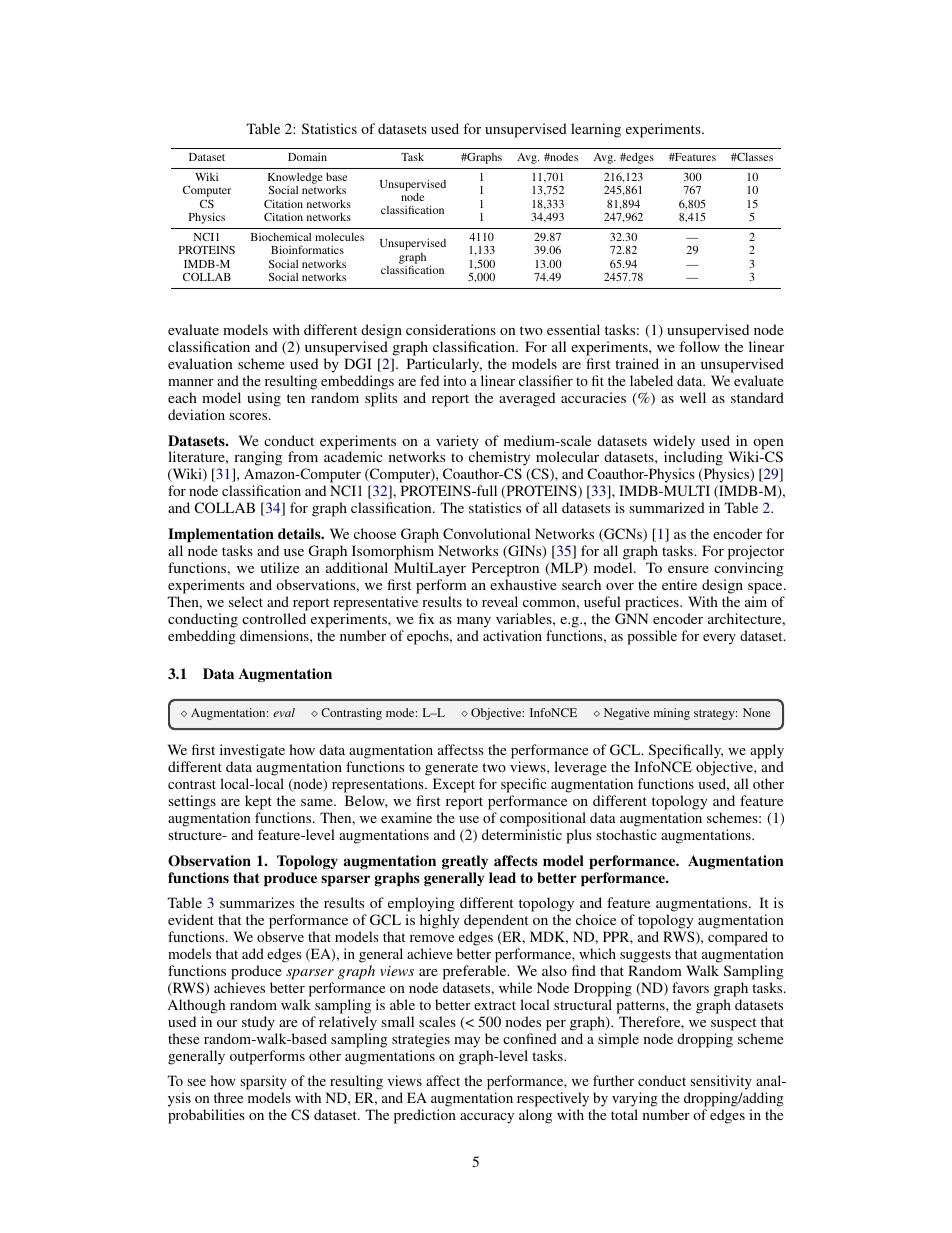  I want to click on sensitivity, so click(720, 1084).
